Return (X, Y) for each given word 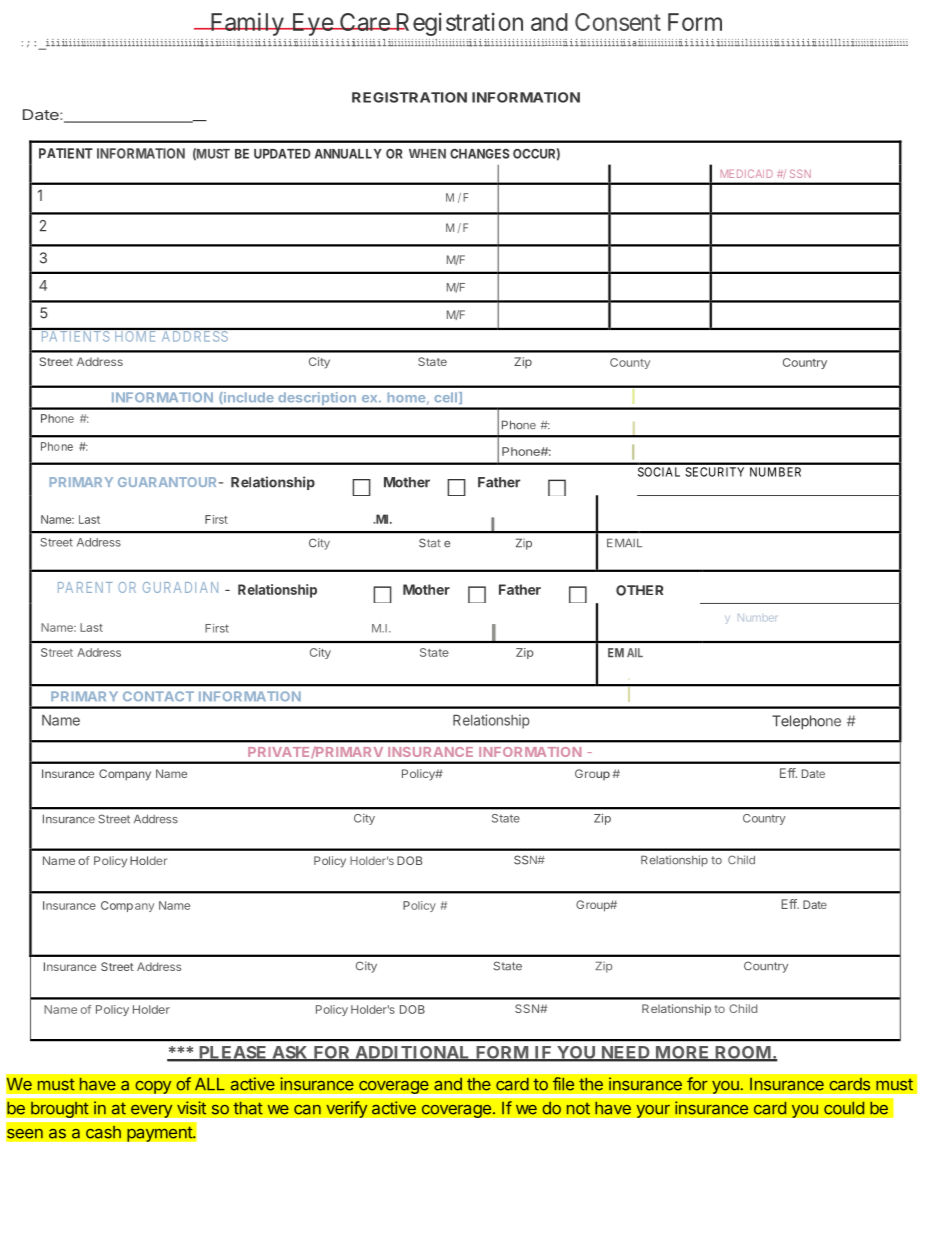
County (630, 363)
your (653, 1111)
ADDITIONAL (413, 1053)
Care (364, 22)
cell (445, 397)
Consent (618, 22)
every (152, 1111)
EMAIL (624, 542)
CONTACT (158, 696)
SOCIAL (659, 472)
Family (246, 24)
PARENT (85, 587)
